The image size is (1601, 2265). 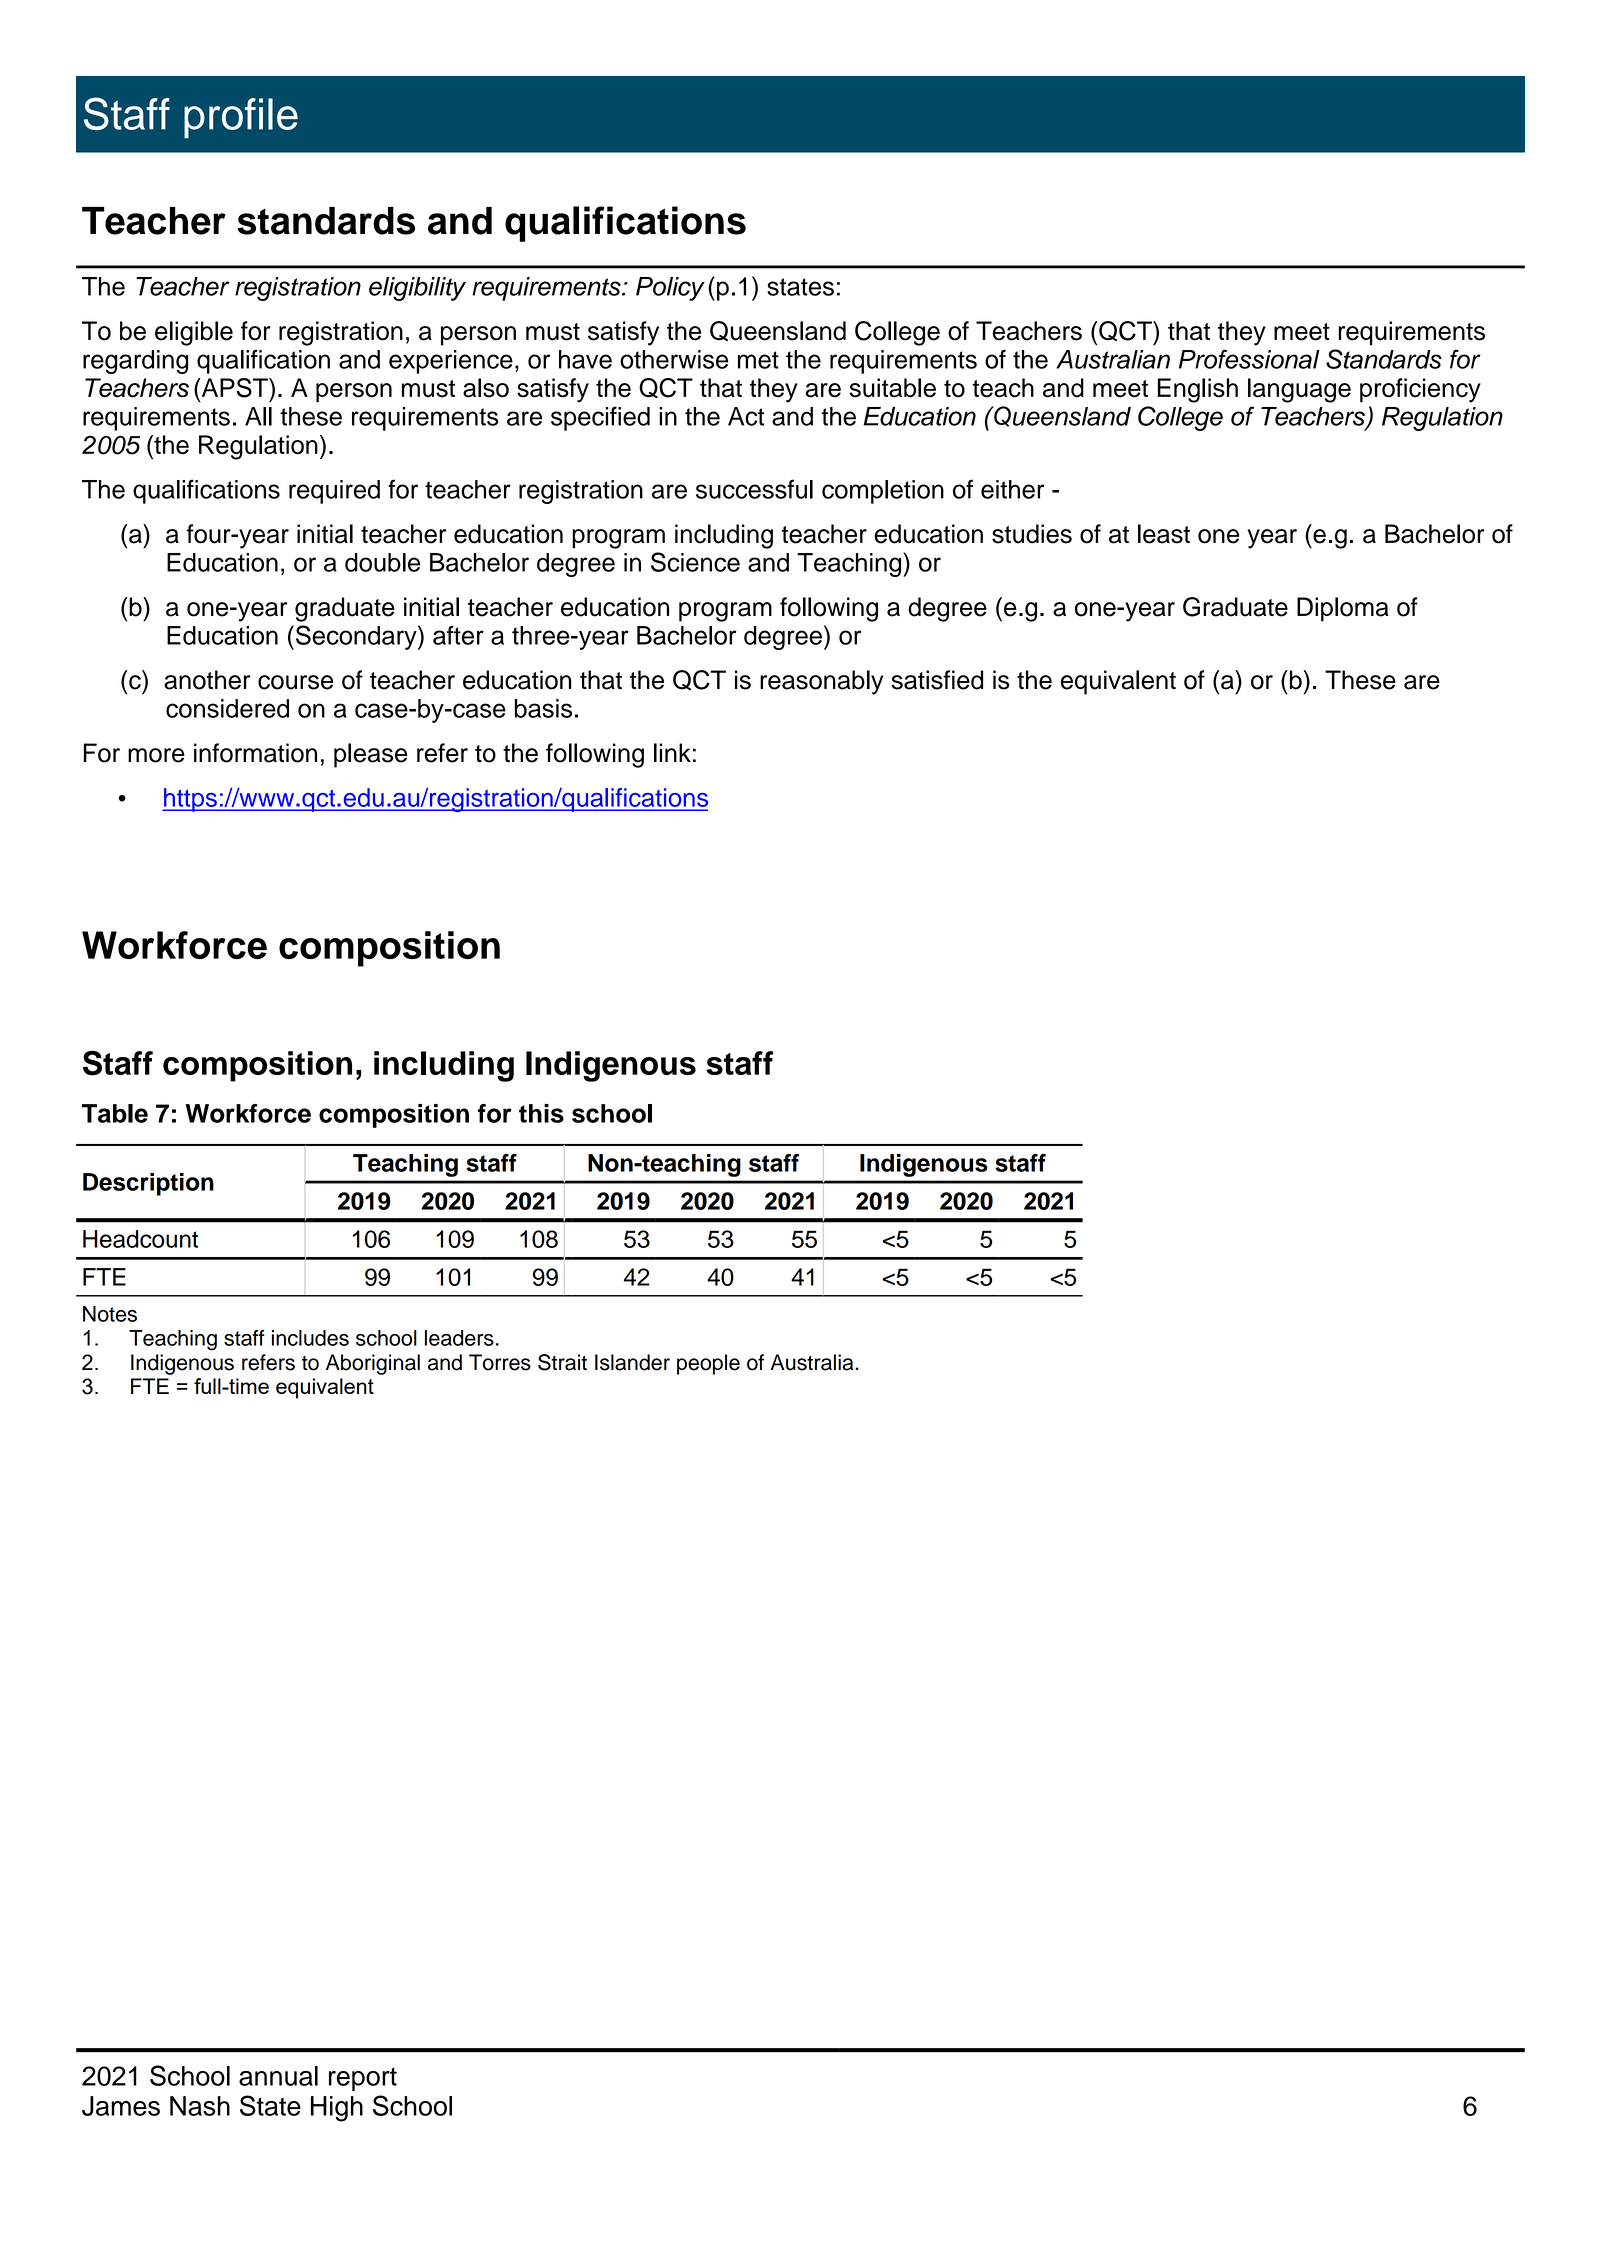 What do you see at coordinates (1343, 609) in the page?
I see `Diploma` at bounding box center [1343, 609].
